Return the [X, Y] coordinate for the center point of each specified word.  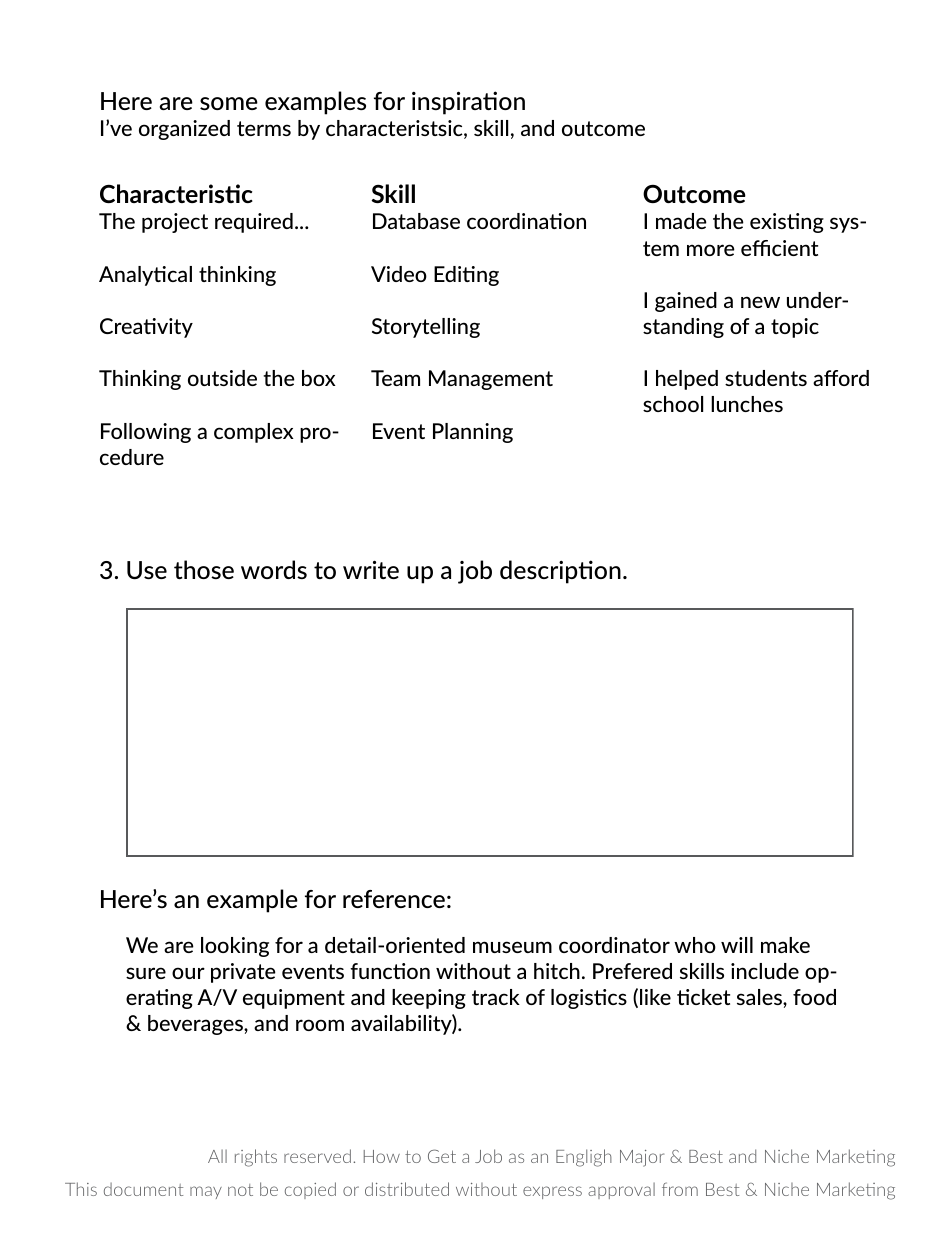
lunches [747, 404]
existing [787, 223]
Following [146, 433]
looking [235, 947]
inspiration [468, 103]
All [217, 1156]
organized [184, 130]
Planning [473, 433]
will [737, 945]
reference [394, 899]
